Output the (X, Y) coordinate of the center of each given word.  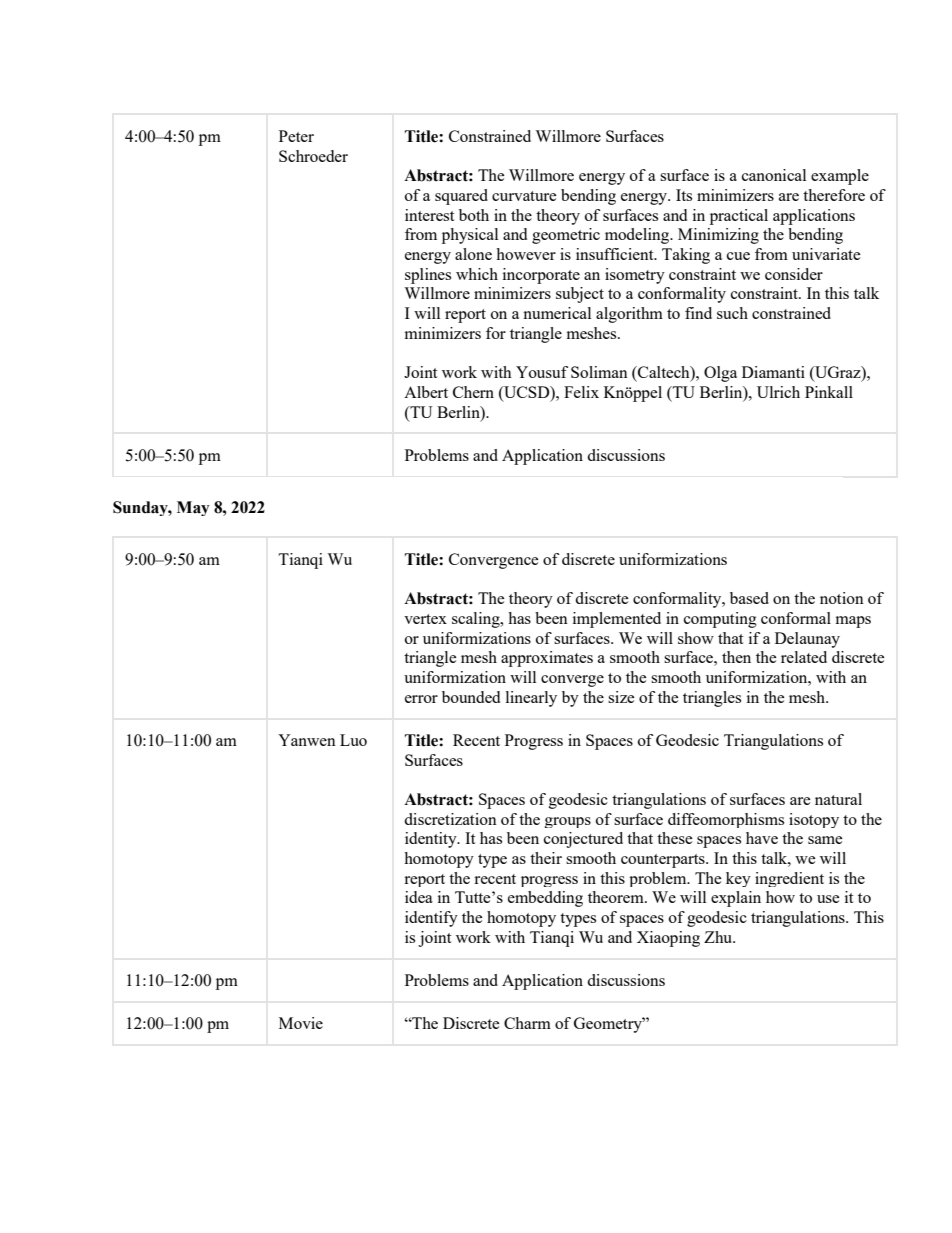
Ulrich (778, 392)
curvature (524, 196)
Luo (353, 740)
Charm (527, 1023)
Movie (301, 1023)
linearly (531, 699)
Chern (473, 392)
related (804, 657)
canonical (774, 175)
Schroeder (313, 156)
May (193, 508)
